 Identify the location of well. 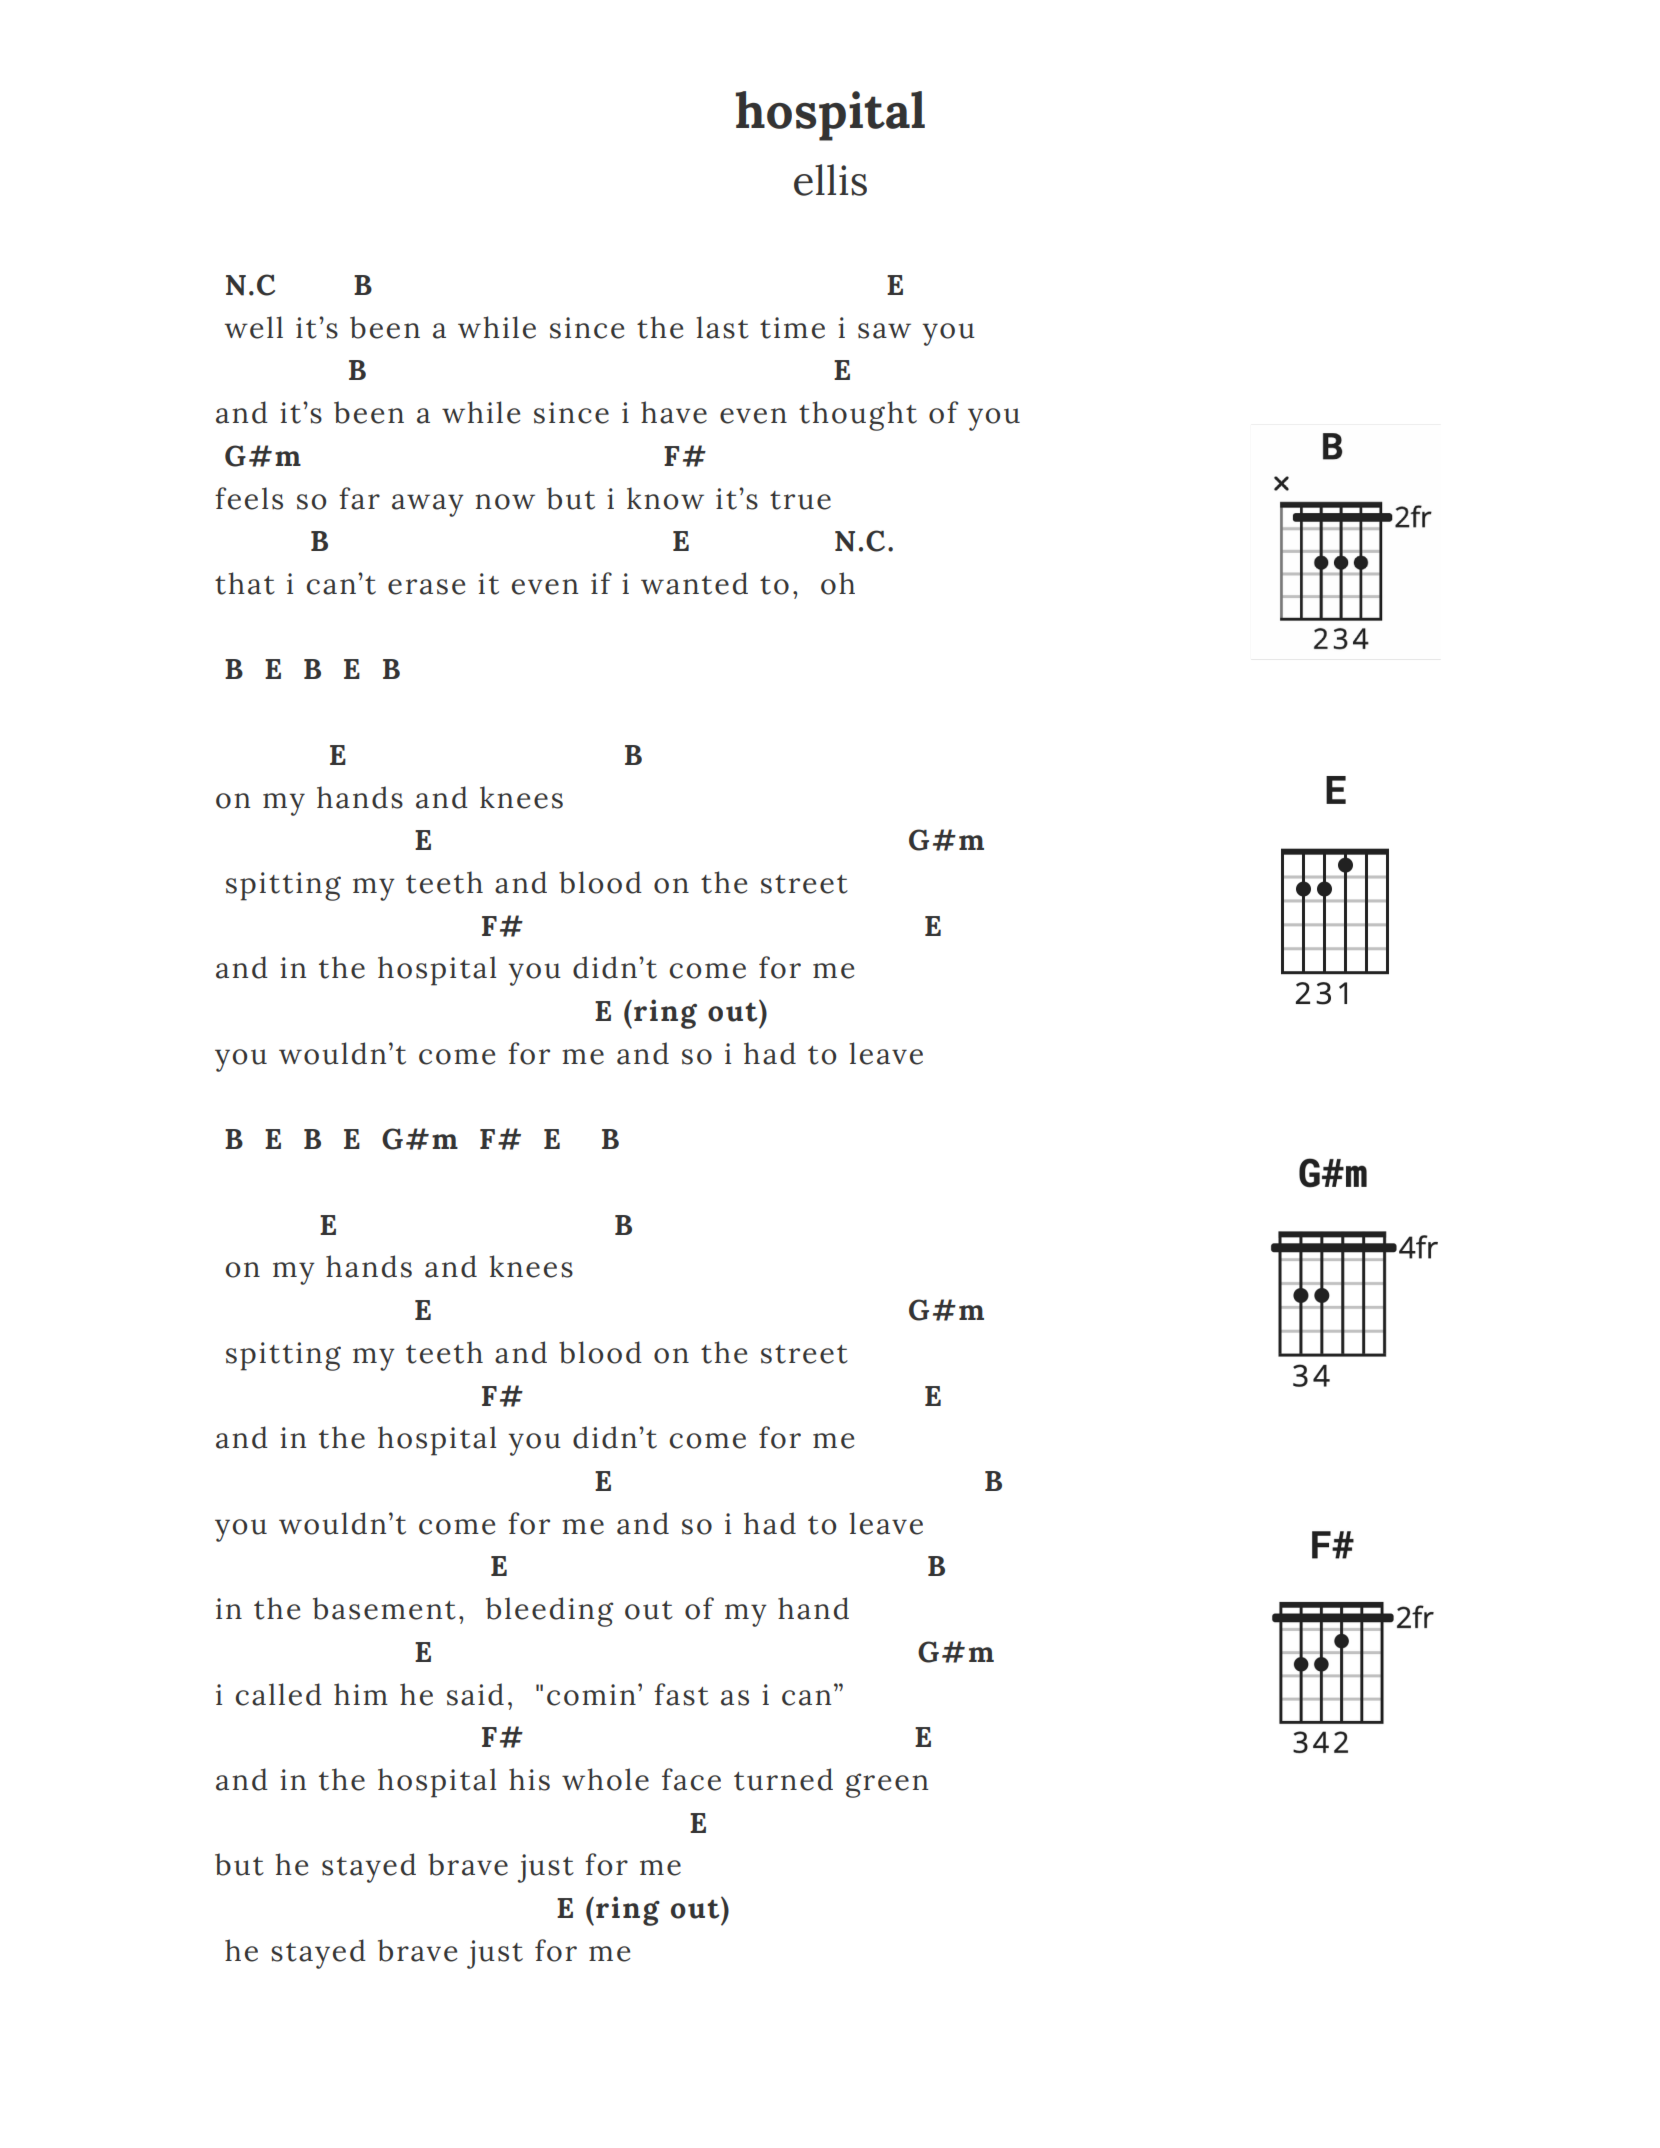
(254, 327).
